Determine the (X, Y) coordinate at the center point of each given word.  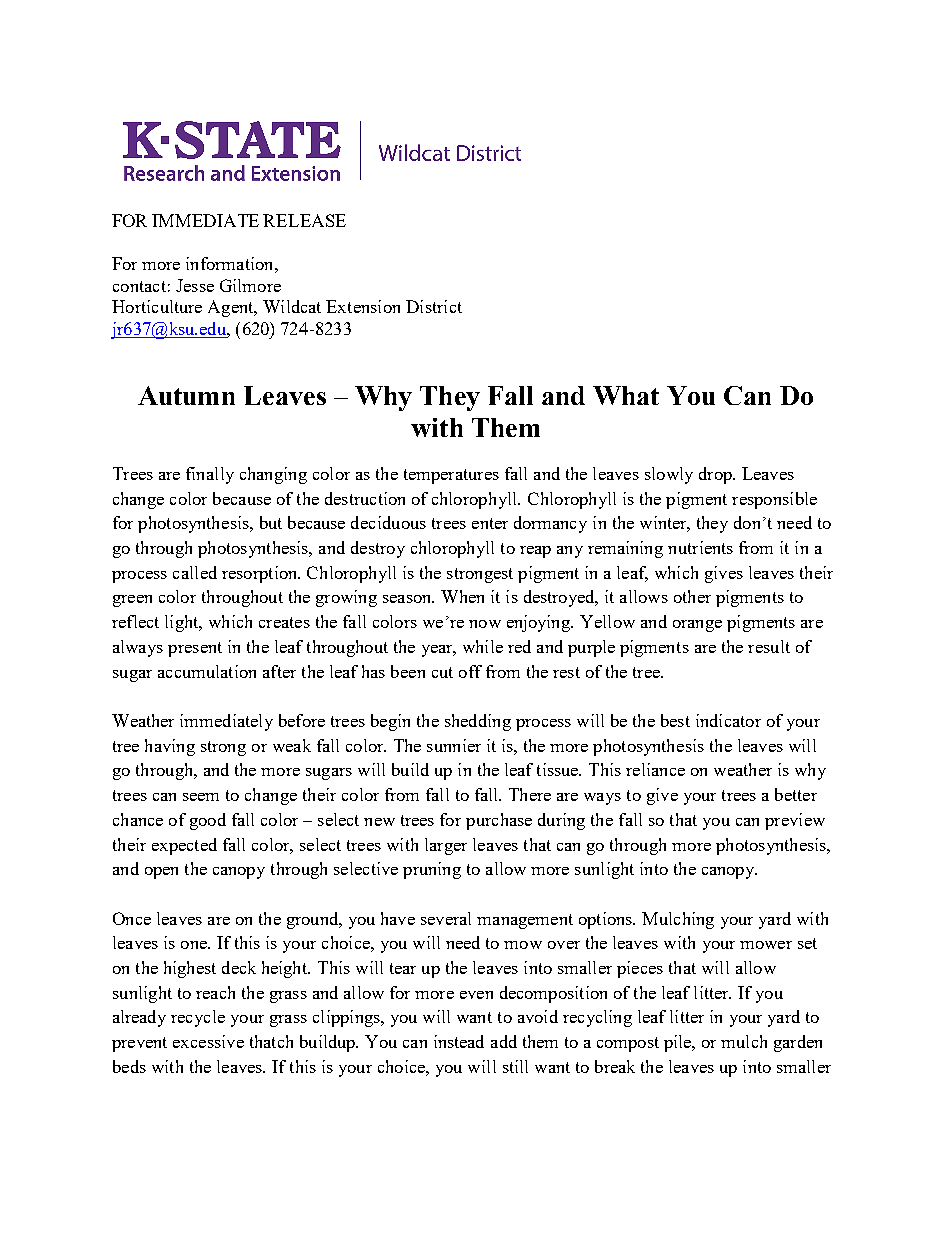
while (483, 646)
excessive (208, 1041)
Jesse (195, 285)
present (195, 649)
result (769, 646)
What (626, 395)
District (434, 306)
